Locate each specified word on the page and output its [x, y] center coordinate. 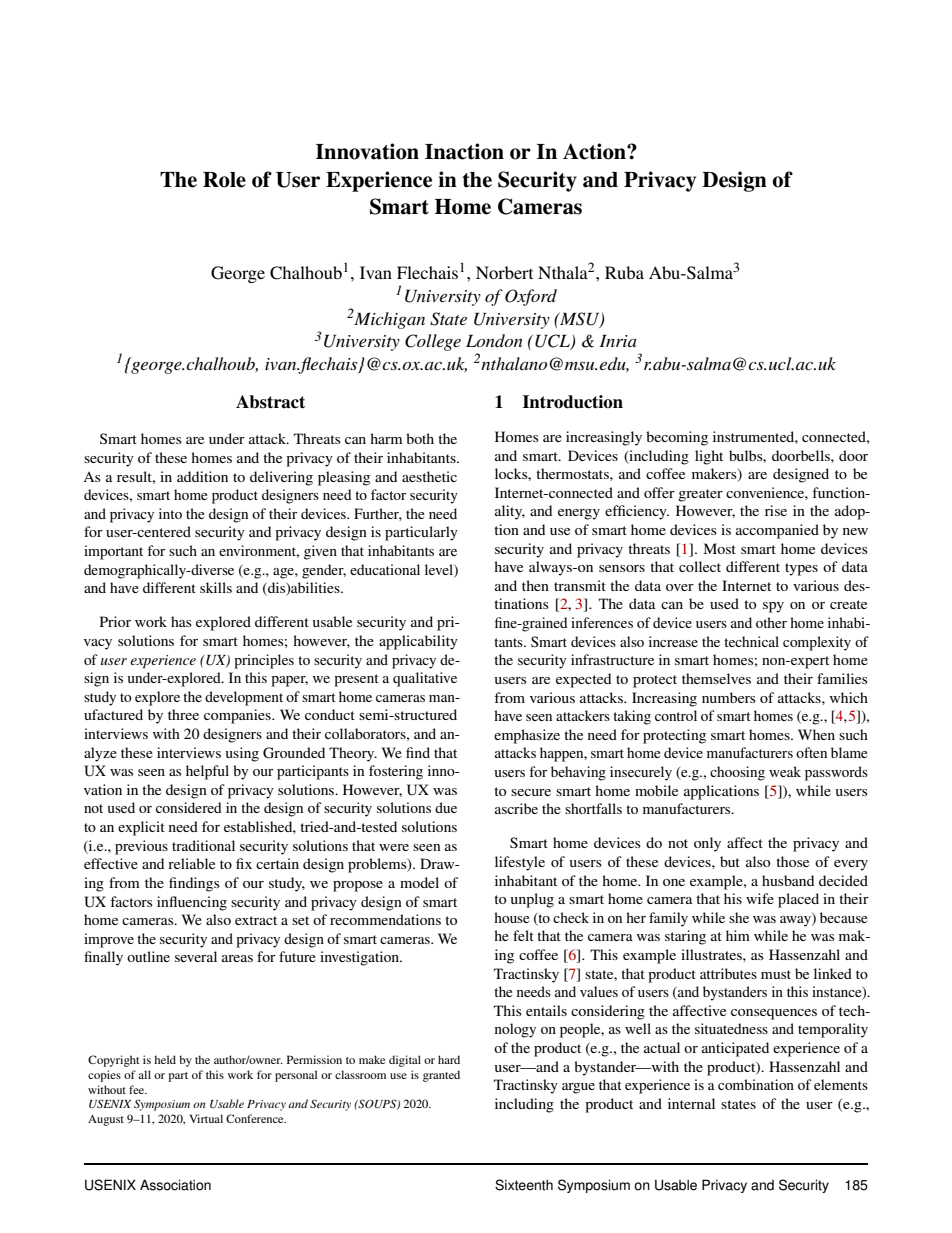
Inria [618, 341]
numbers [729, 697]
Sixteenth [524, 1185]
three [183, 714]
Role [224, 180]
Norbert [504, 272]
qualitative [425, 679]
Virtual [206, 1118]
